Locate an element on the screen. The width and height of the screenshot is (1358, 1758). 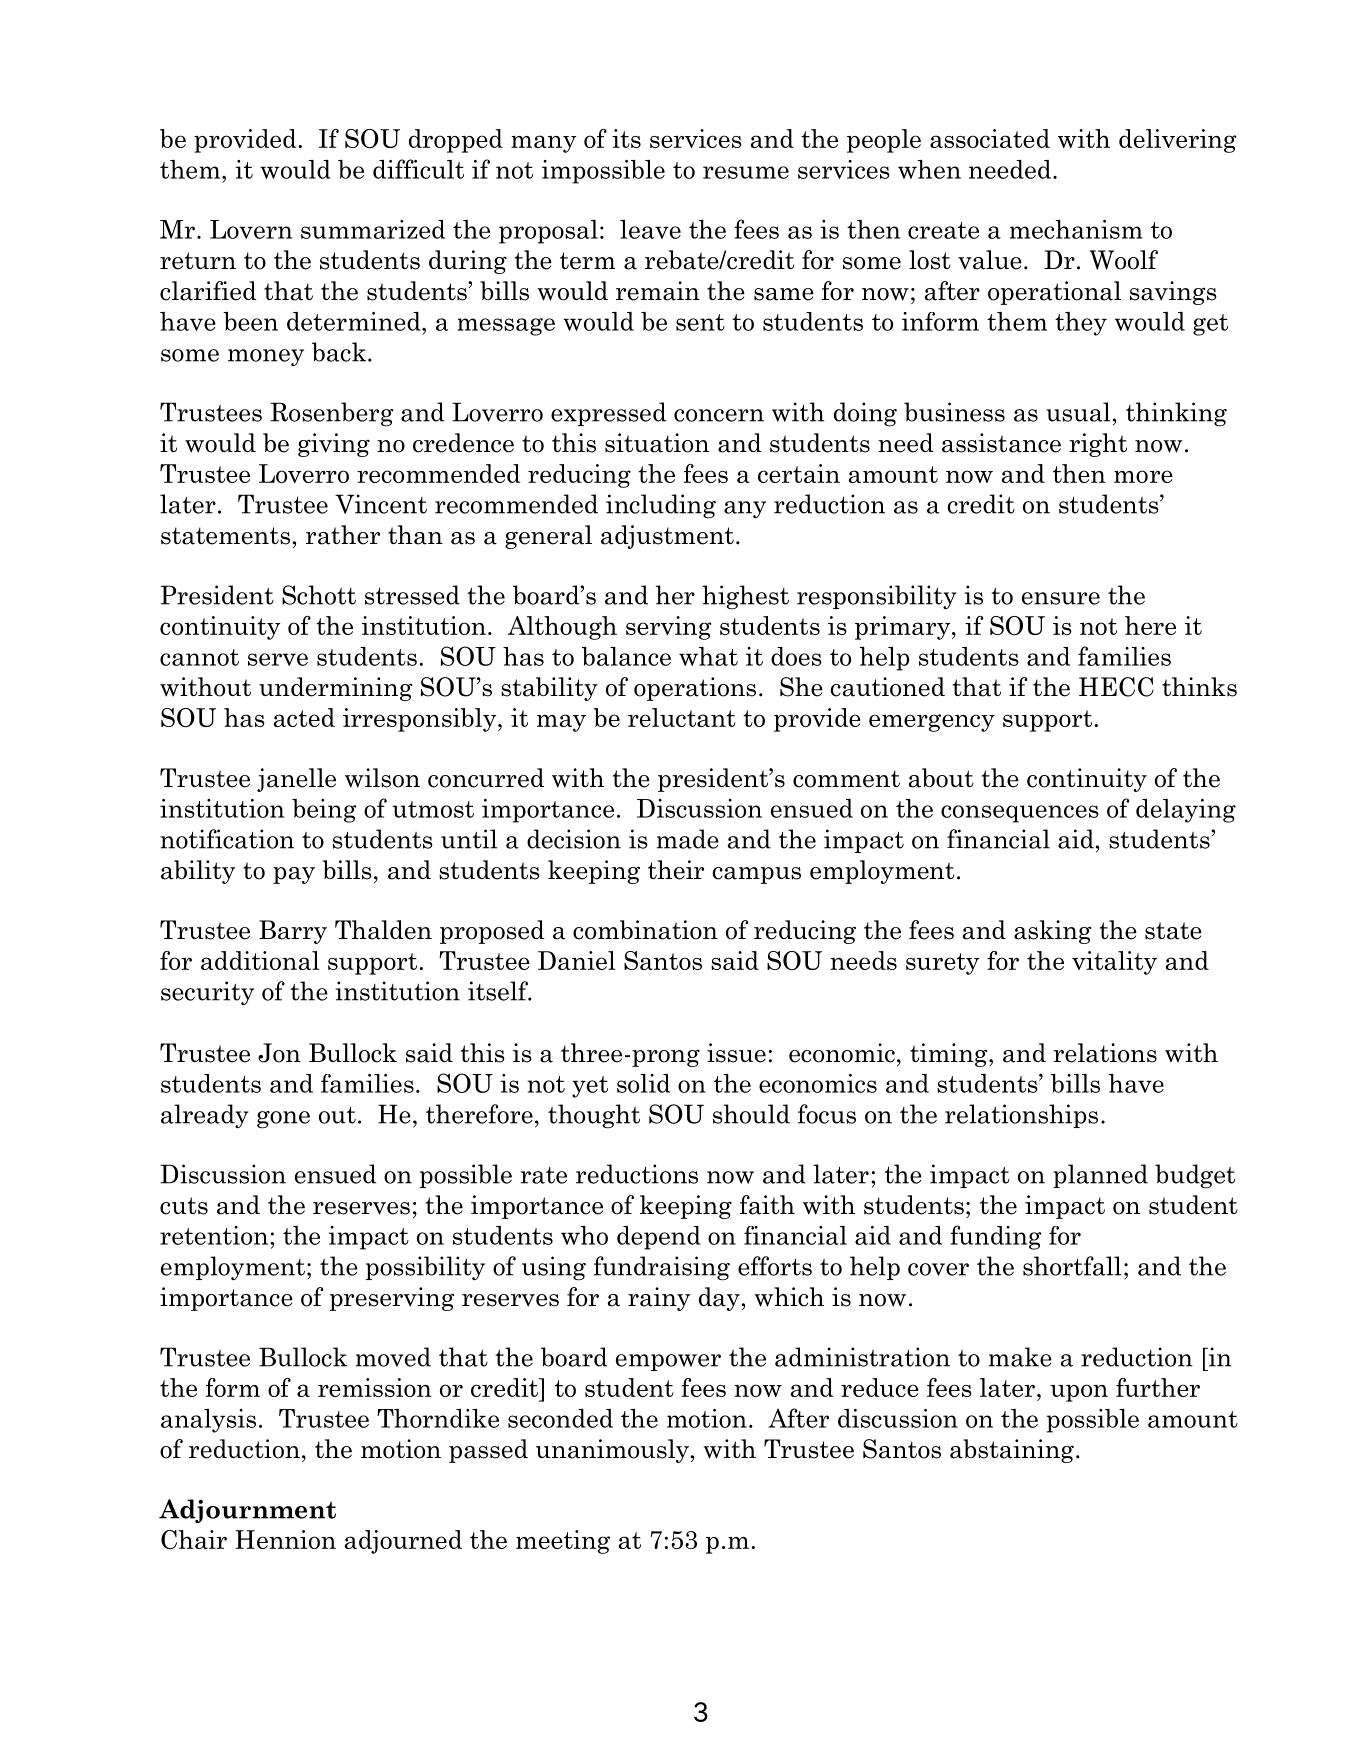
unanimously is located at coordinates (613, 1451).
